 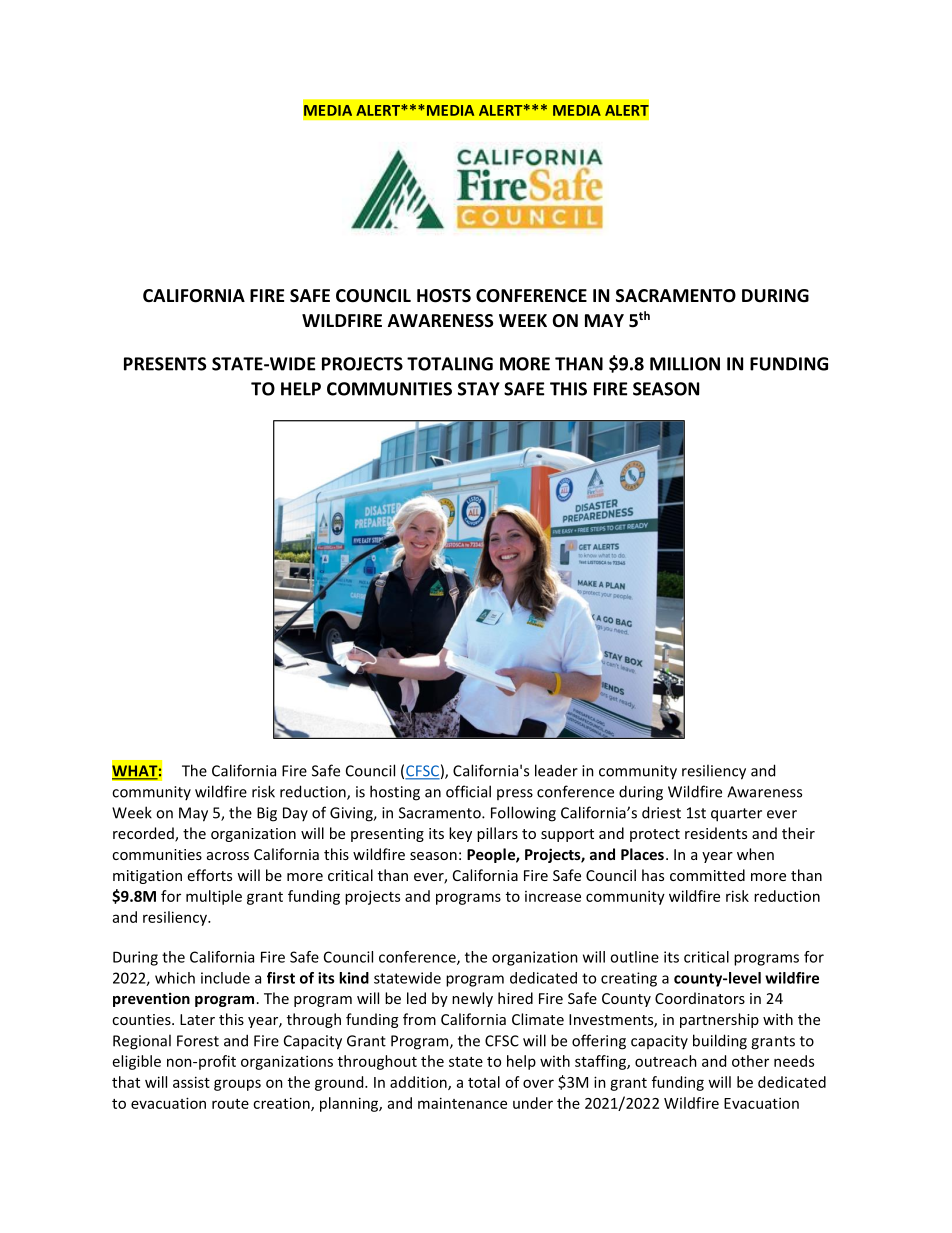 I want to click on assist, so click(x=191, y=1082).
